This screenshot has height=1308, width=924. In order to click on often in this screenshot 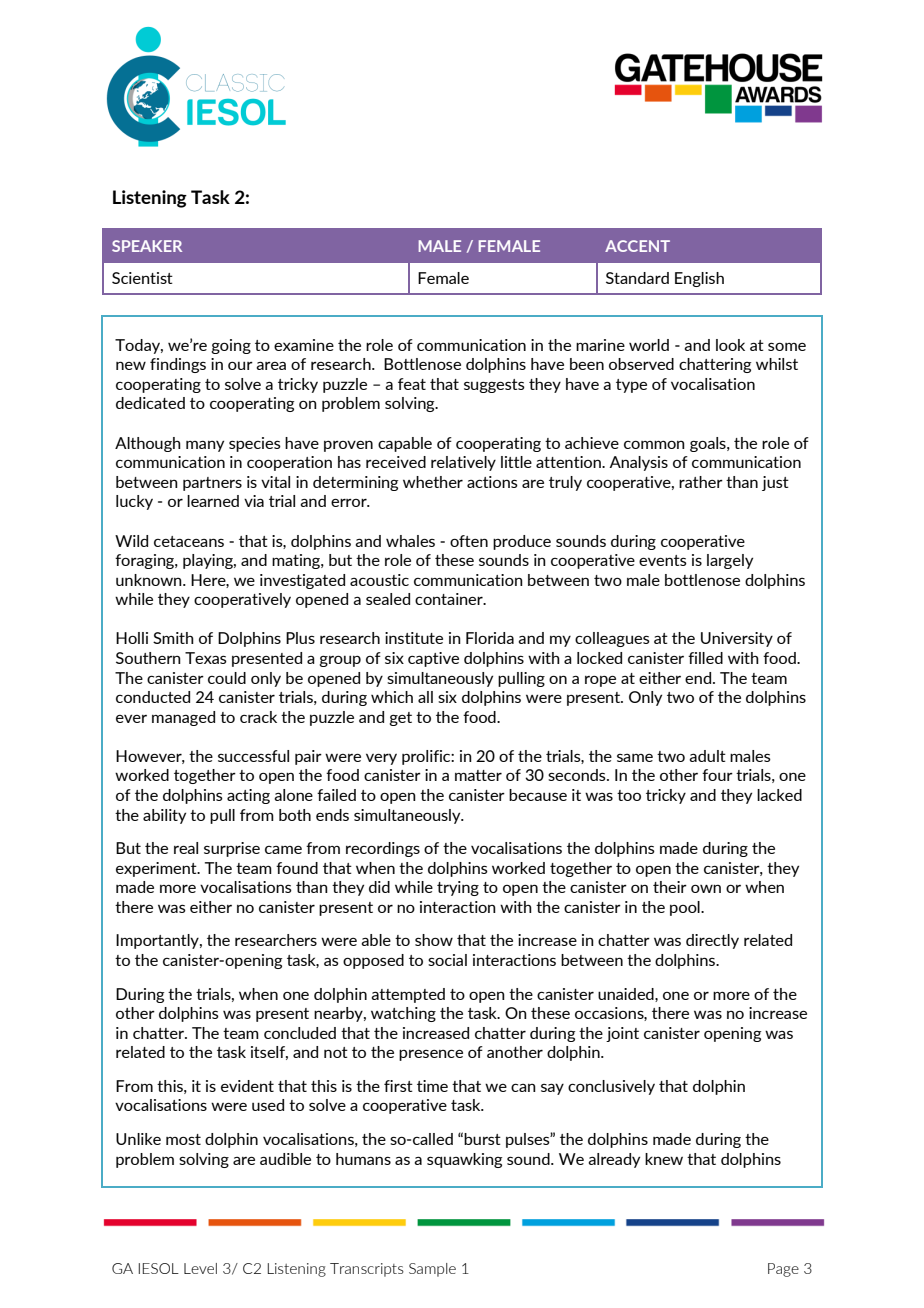, I will do `click(469, 541)`.
